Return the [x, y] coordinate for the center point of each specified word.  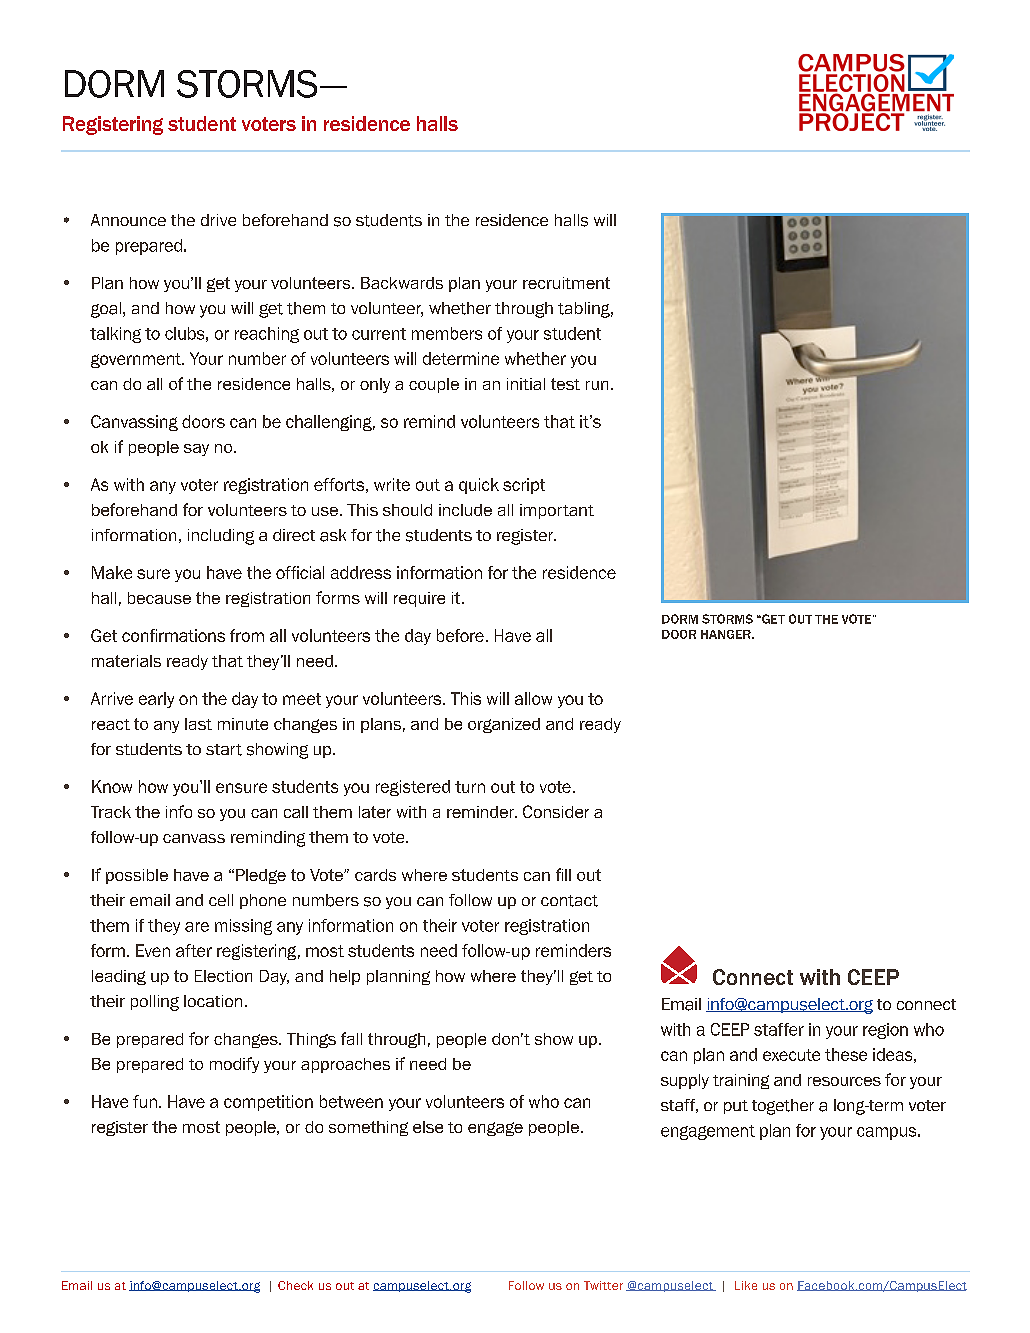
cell [221, 900]
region [885, 1031]
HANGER [727, 634]
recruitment [566, 283]
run [597, 385]
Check [295, 1285]
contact [569, 901]
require [419, 599]
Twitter [603, 1285]
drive [218, 220]
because [159, 598]
